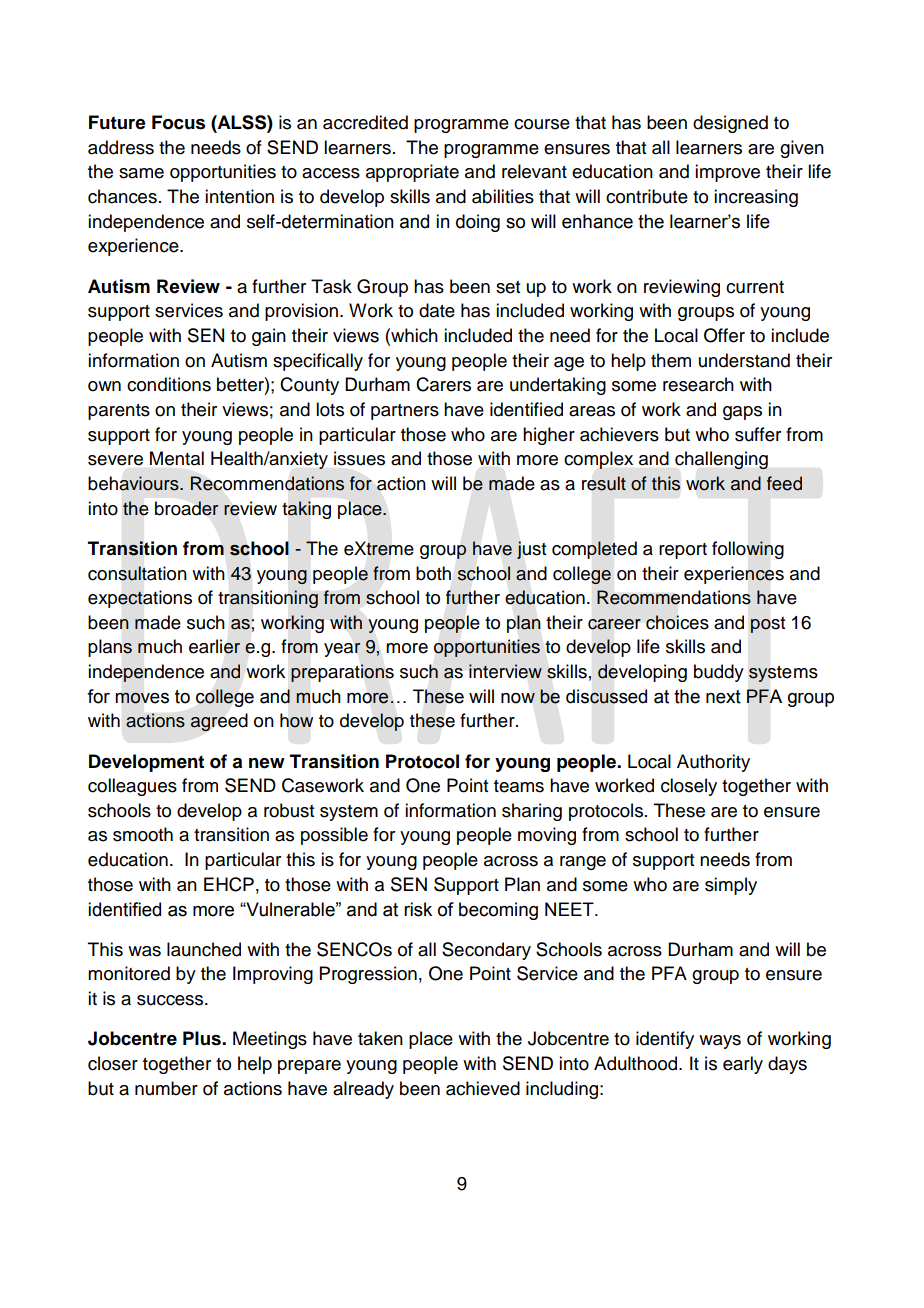 Image resolution: width=924 pixels, height=1308 pixels. What do you see at coordinates (727, 173) in the screenshot?
I see `improve` at bounding box center [727, 173].
